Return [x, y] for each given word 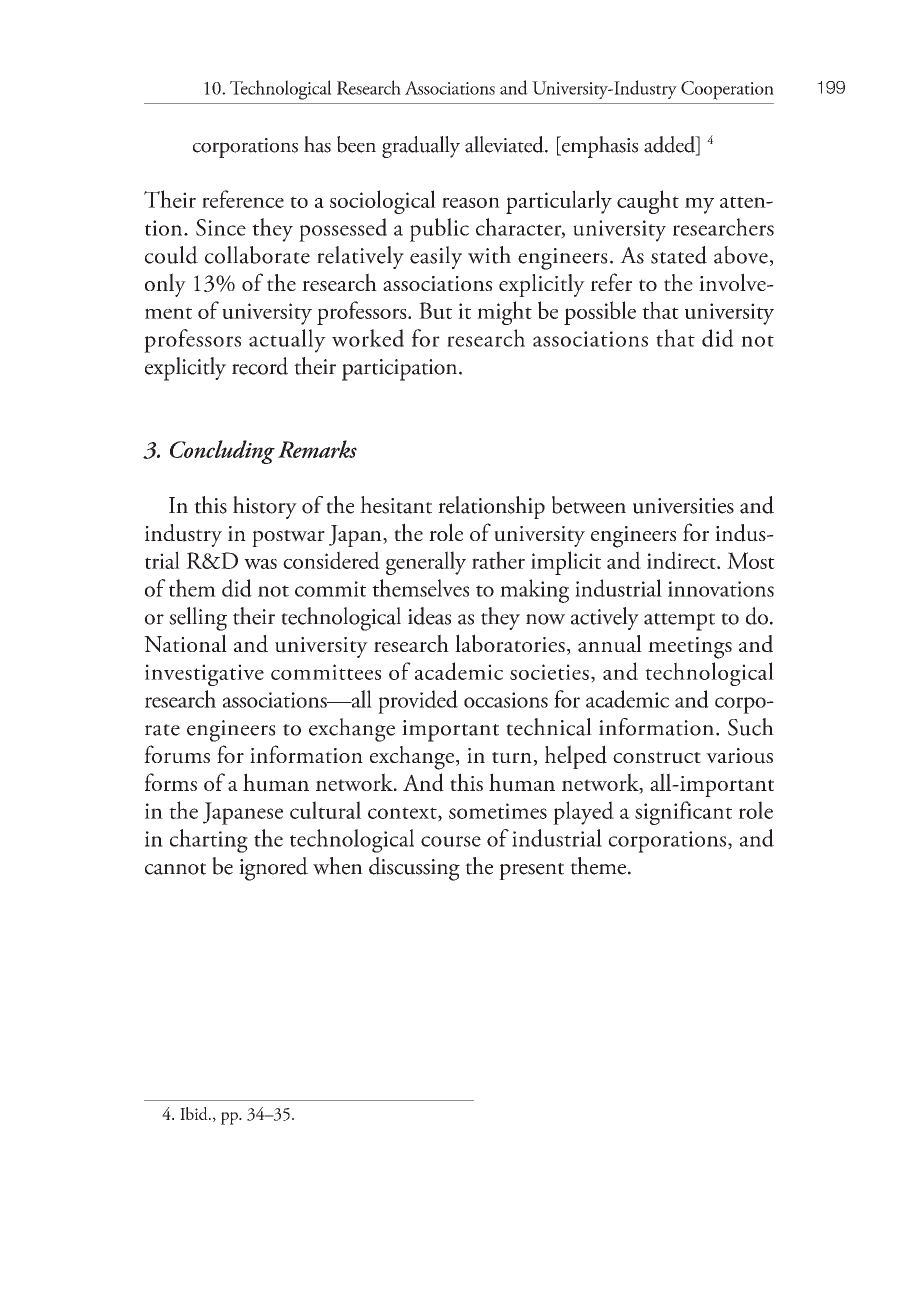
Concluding [222, 452]
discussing [414, 869]
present [531, 871]
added [671, 145]
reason [471, 202]
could [171, 255]
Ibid [195, 1113]
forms [171, 782]
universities [683, 506]
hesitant [396, 505]
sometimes [498, 811]
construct [657, 757]
